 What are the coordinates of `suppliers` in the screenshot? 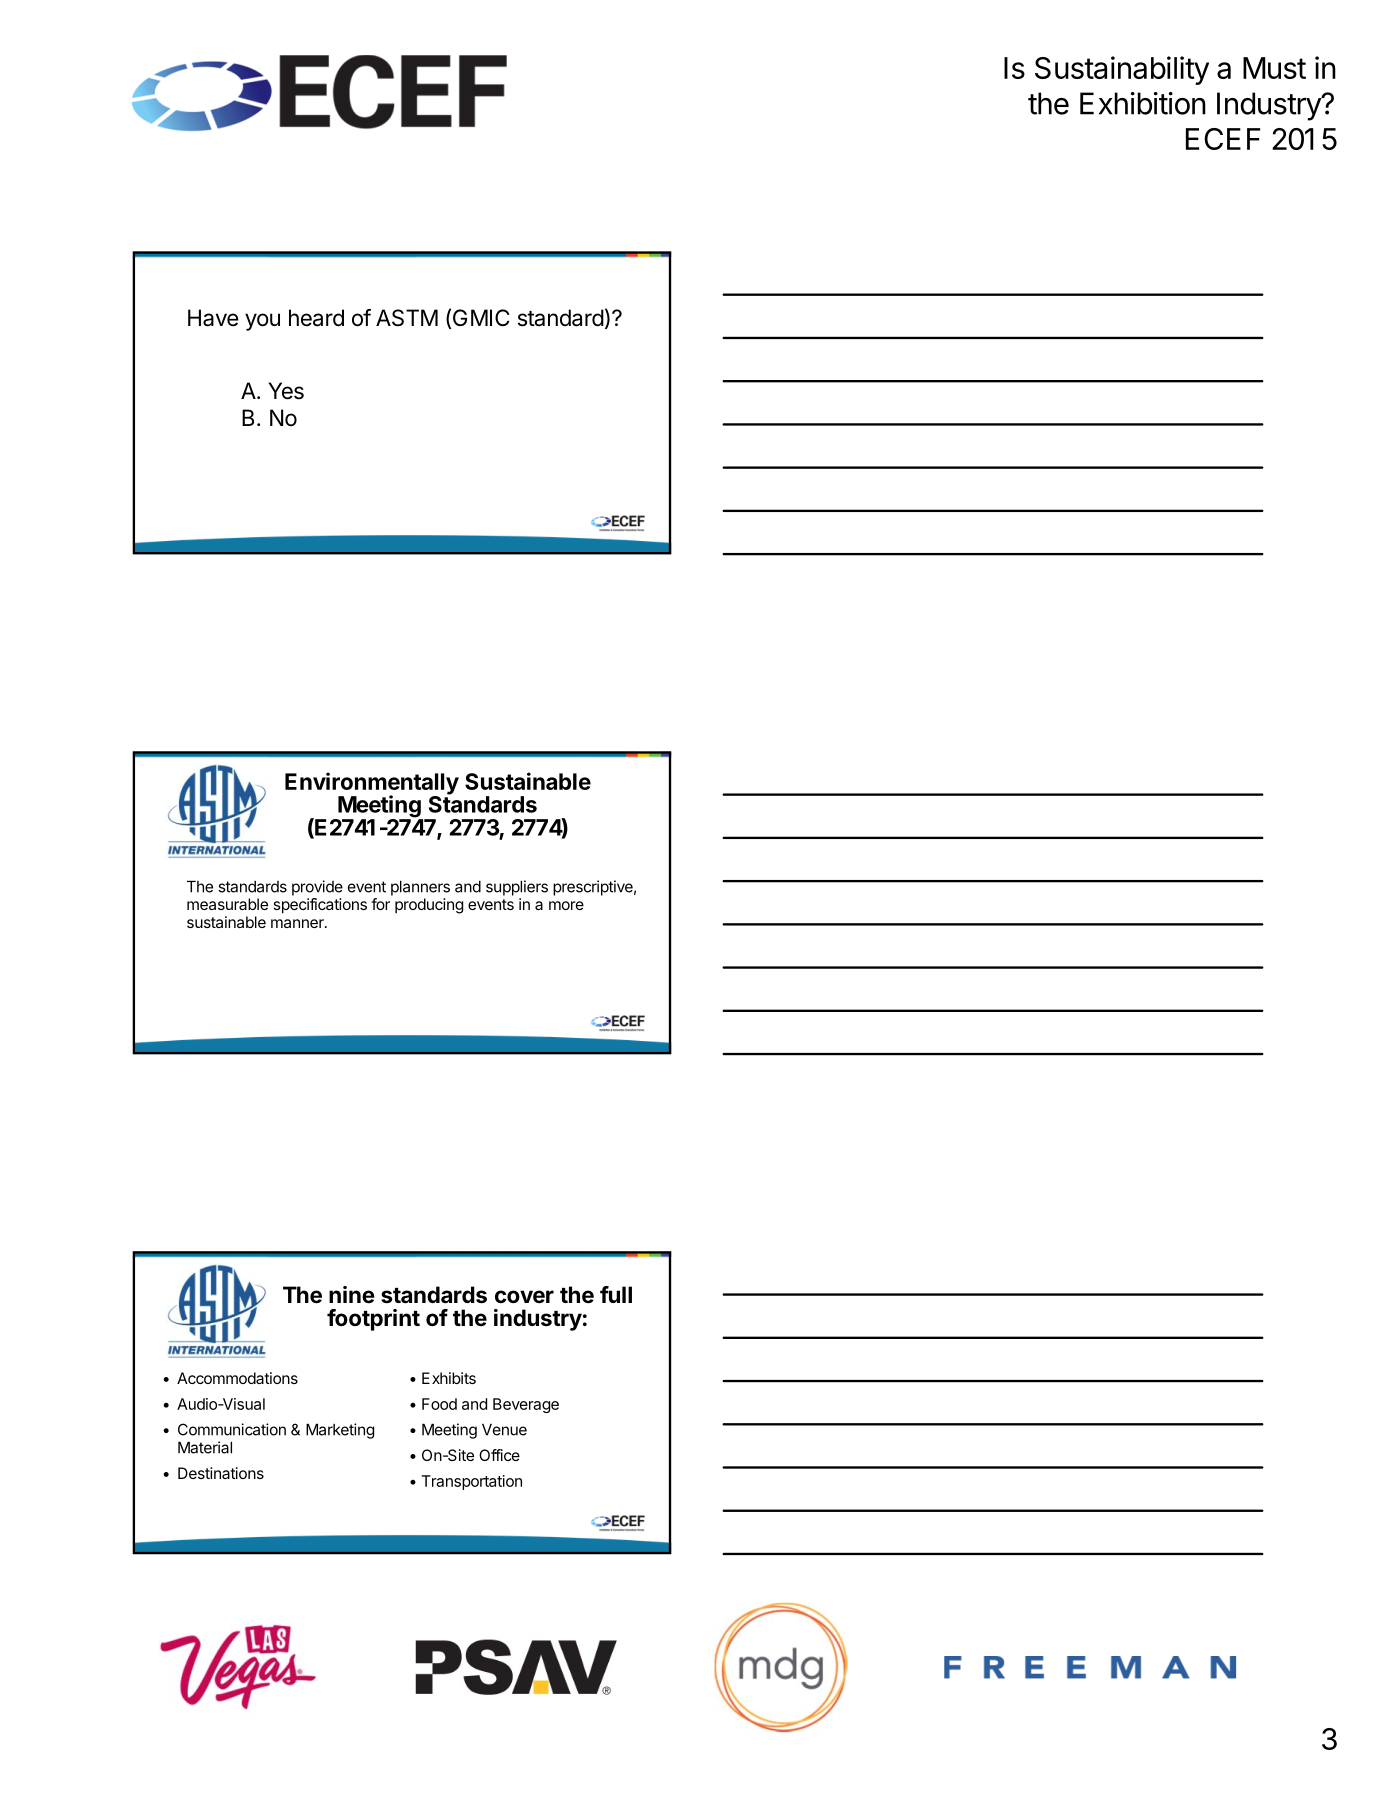 It's located at (517, 888).
